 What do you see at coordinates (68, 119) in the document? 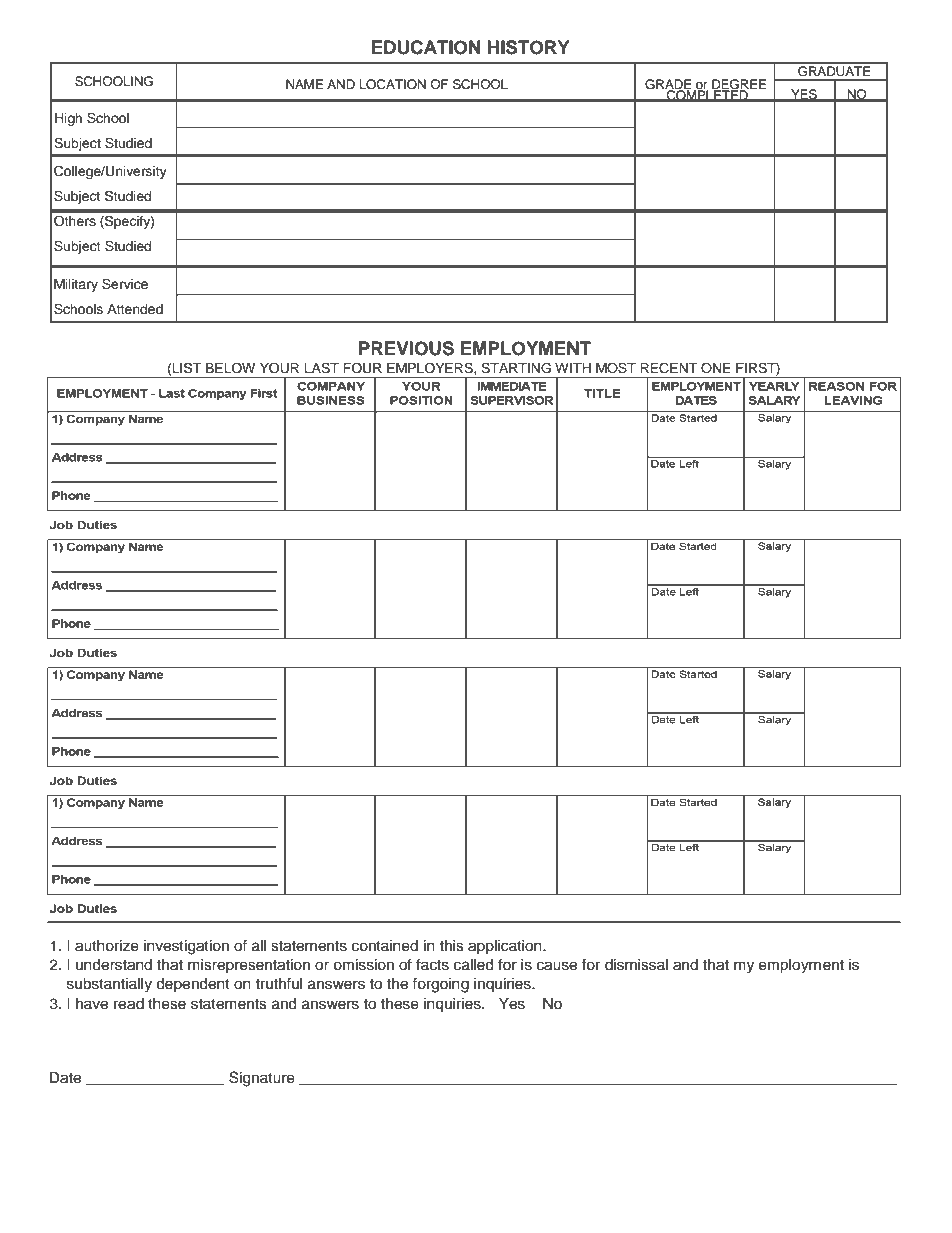
I see `High` at bounding box center [68, 119].
